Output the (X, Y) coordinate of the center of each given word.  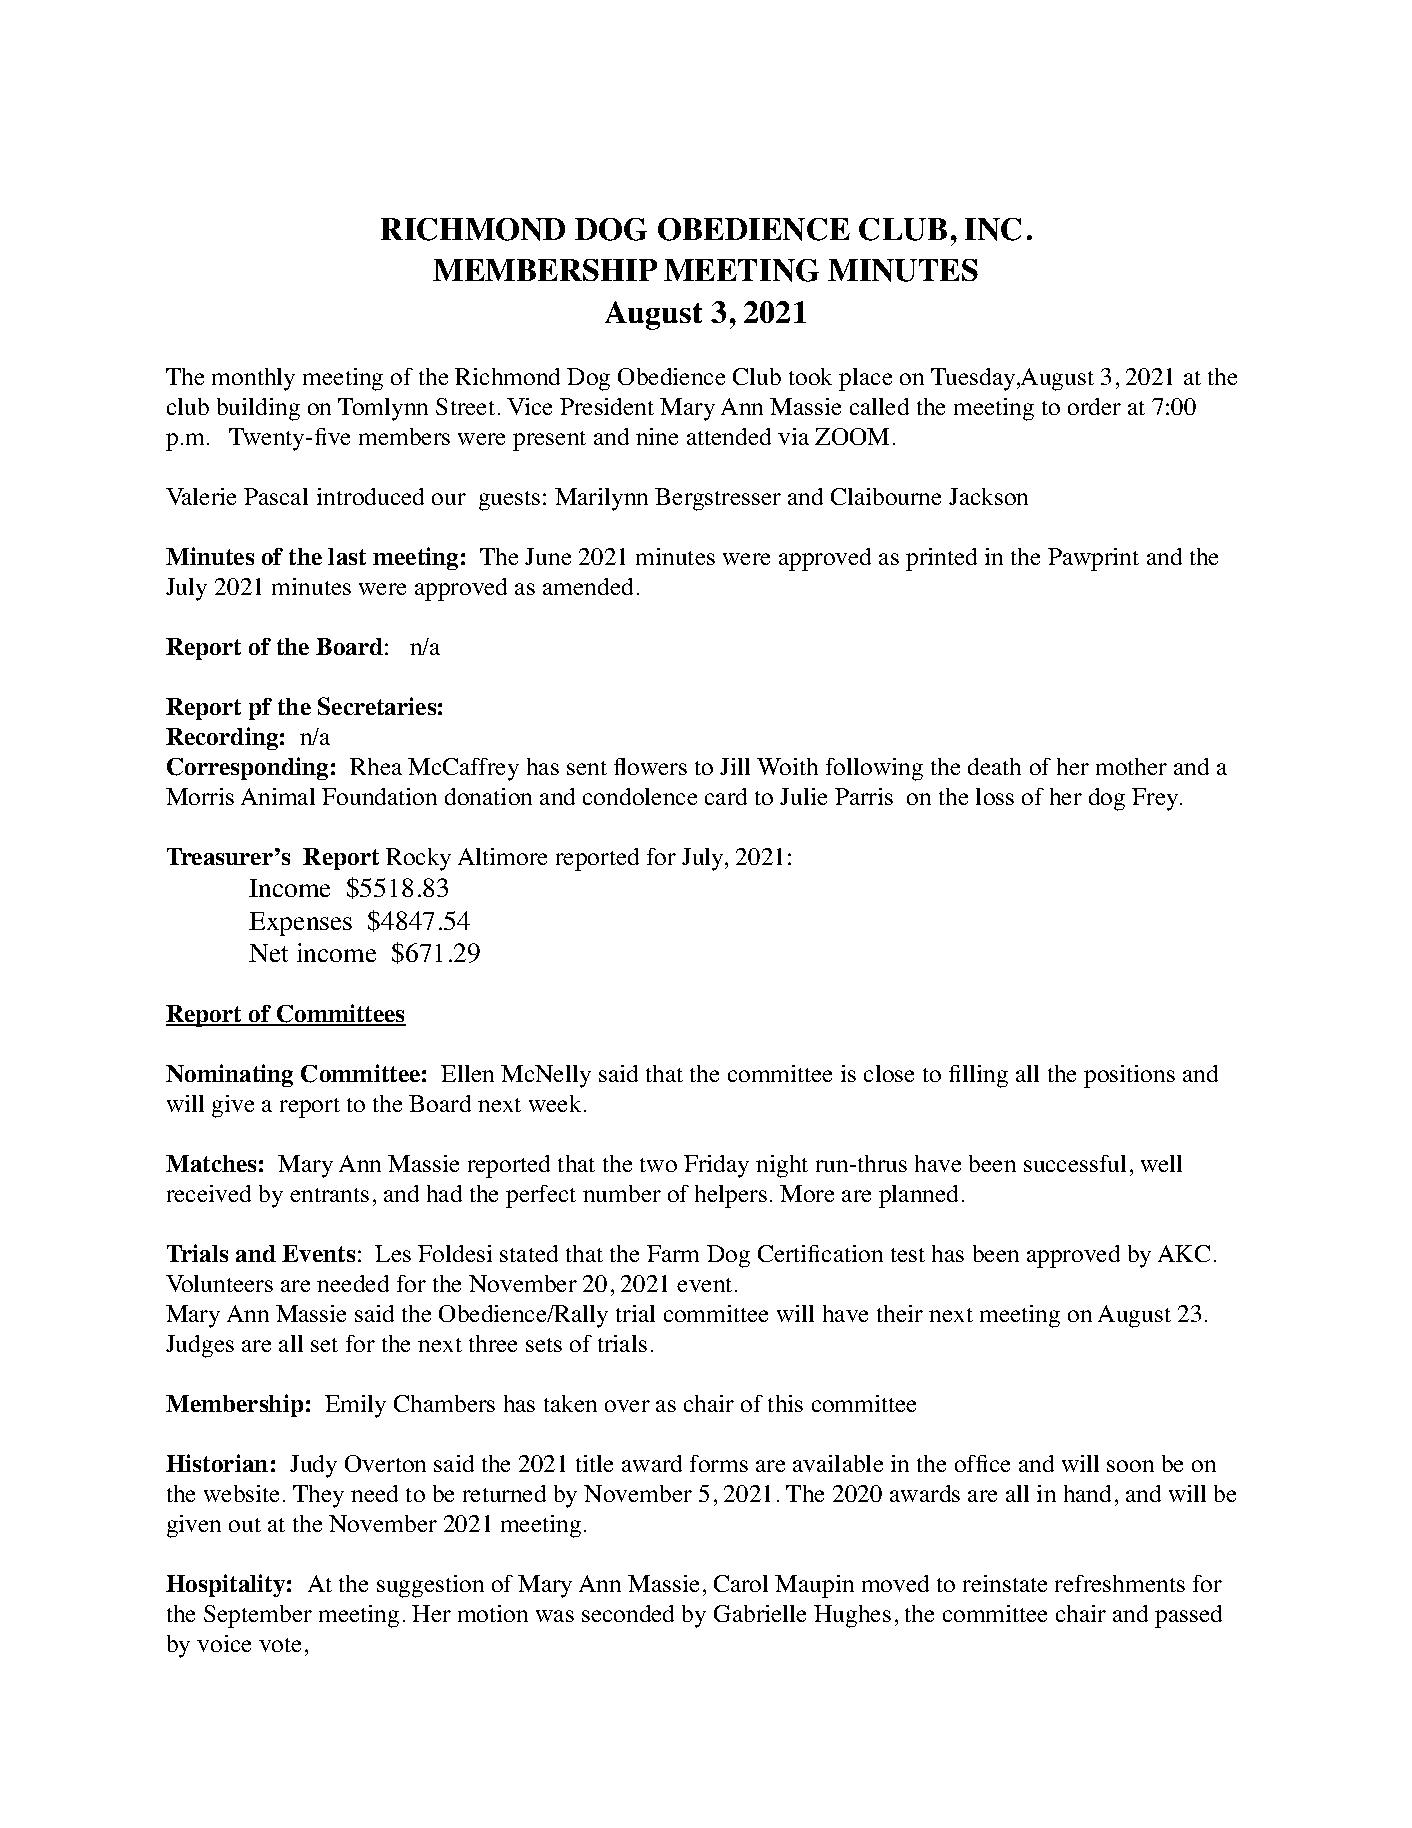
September (258, 1616)
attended (729, 436)
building (258, 409)
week (555, 1103)
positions (1129, 1076)
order (1094, 406)
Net (268, 953)
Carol (741, 1583)
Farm (673, 1253)
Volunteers (219, 1283)
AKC (1184, 1253)
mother (1131, 766)
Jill (735, 766)
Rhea (376, 766)
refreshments (1120, 1583)
